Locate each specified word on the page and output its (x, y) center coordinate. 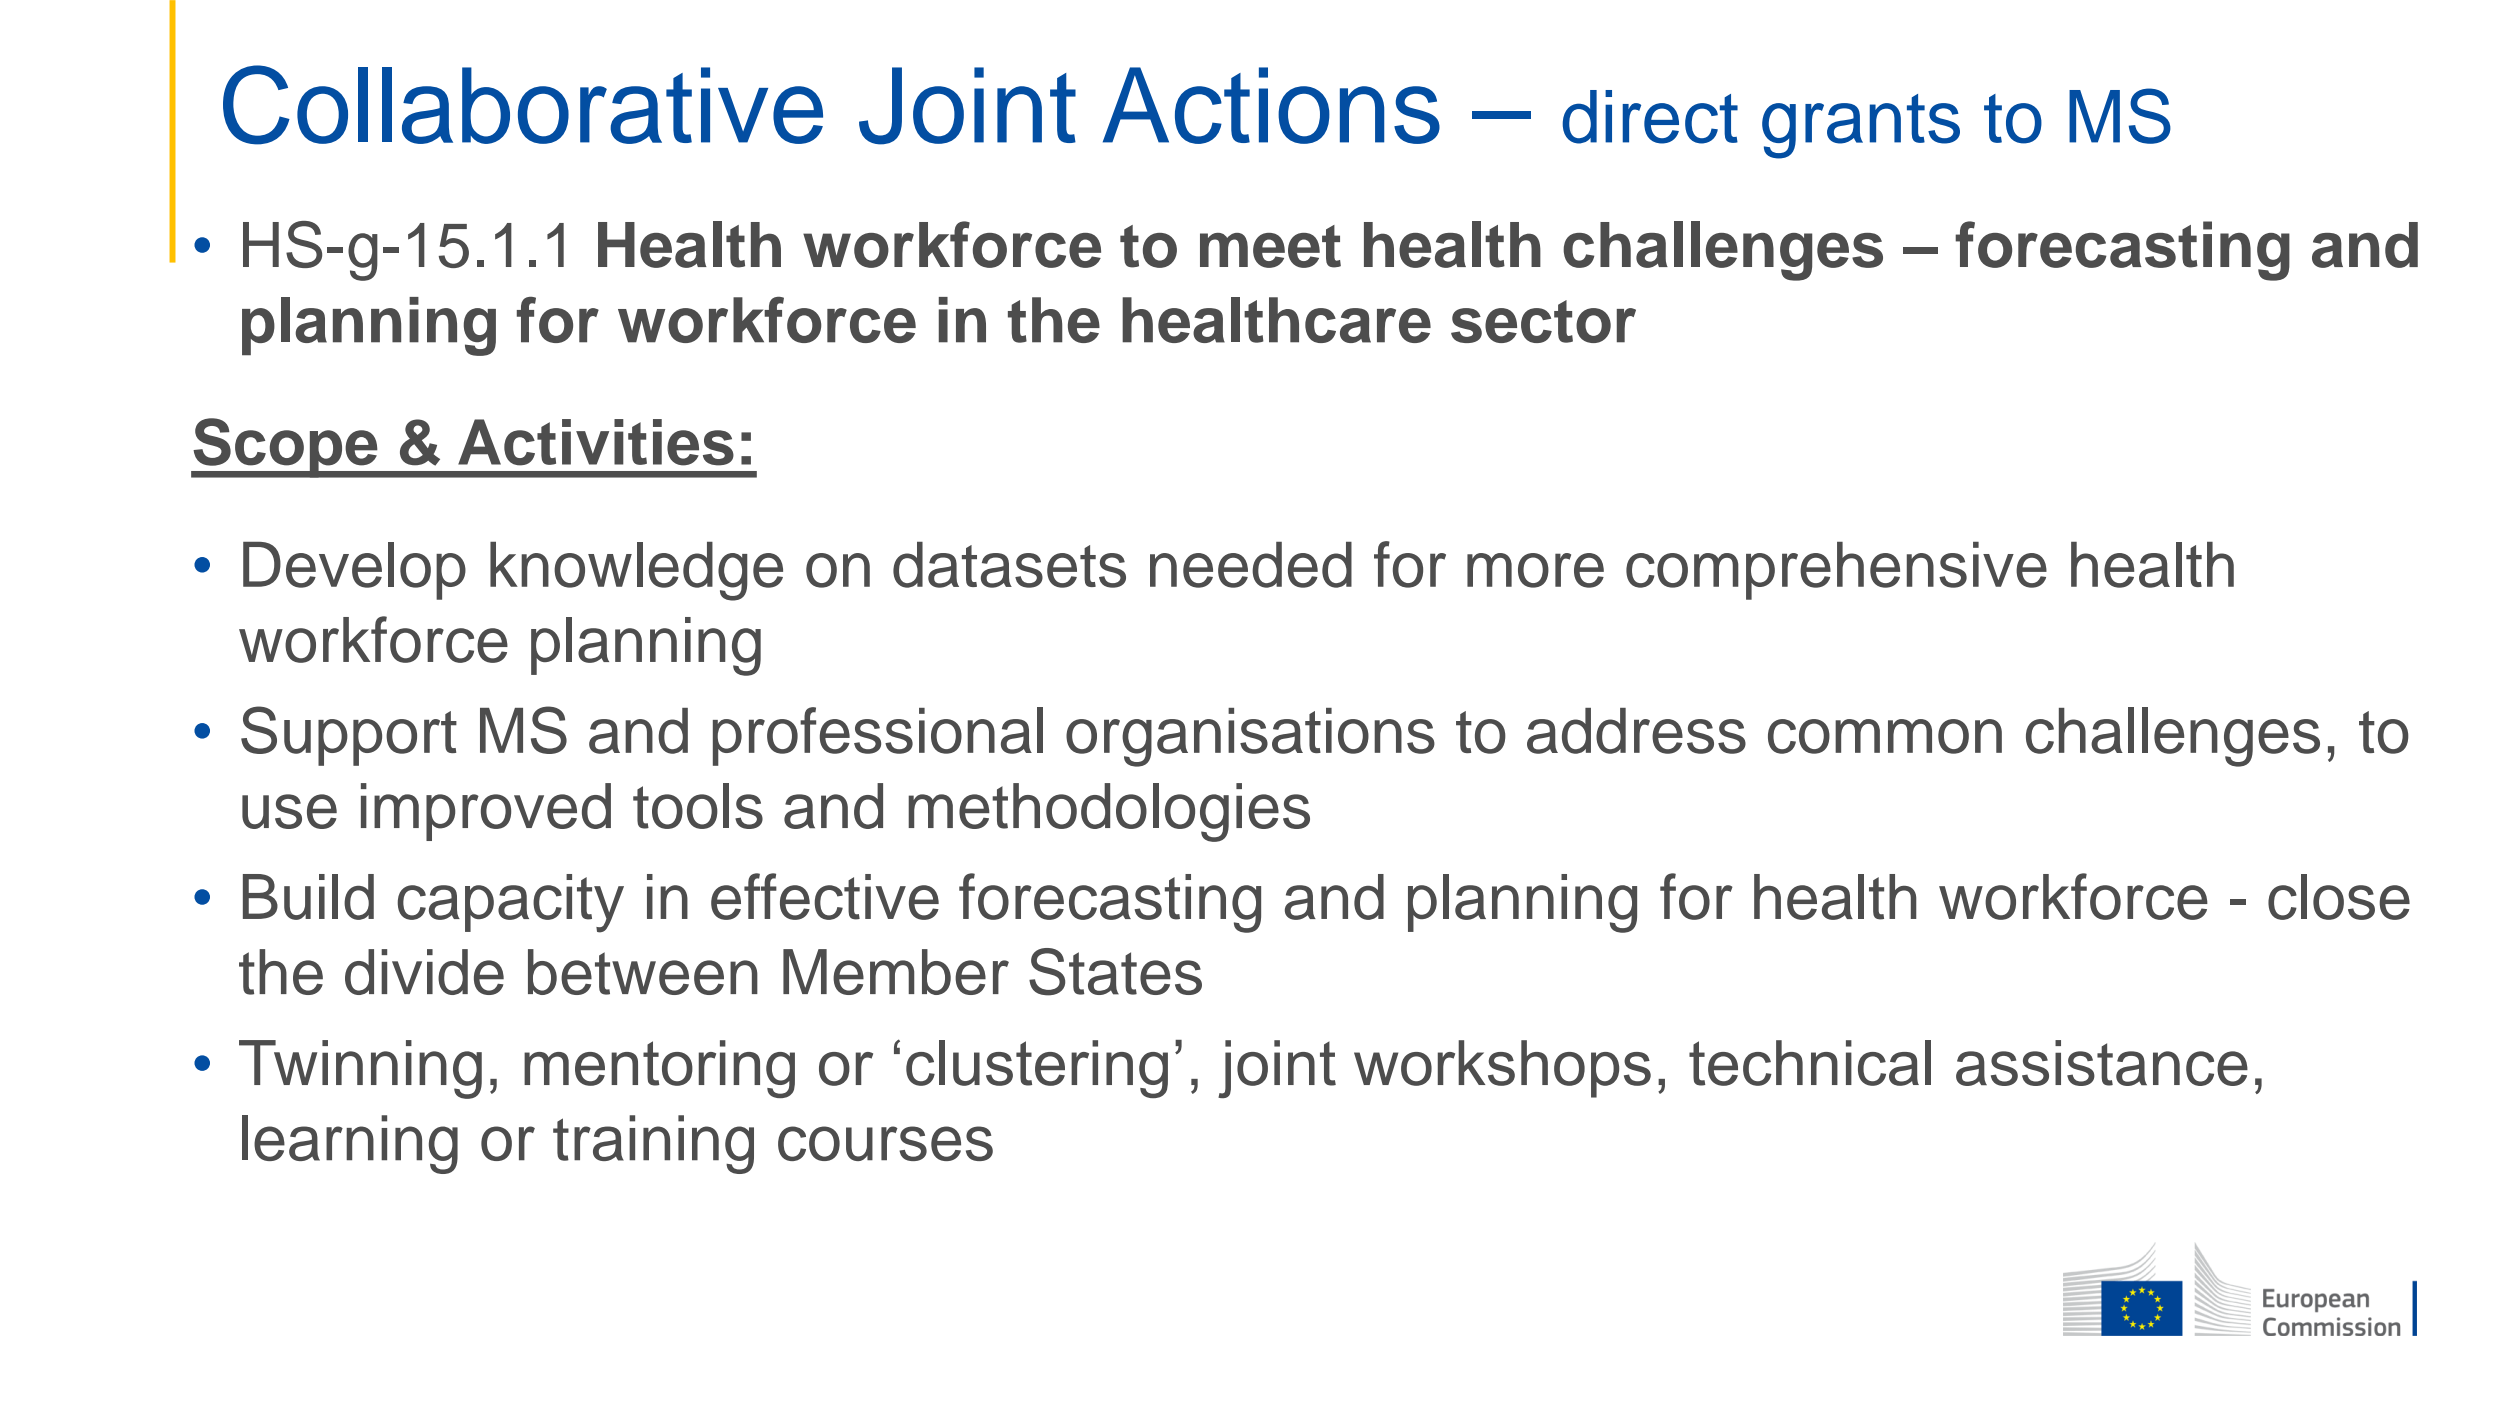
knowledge (636, 571)
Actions (1271, 105)
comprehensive (1836, 571)
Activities (596, 442)
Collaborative (523, 105)
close (2339, 897)
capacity (511, 903)
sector (1543, 321)
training (653, 1144)
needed (1251, 565)
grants (1861, 126)
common (1885, 736)
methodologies (1109, 812)
